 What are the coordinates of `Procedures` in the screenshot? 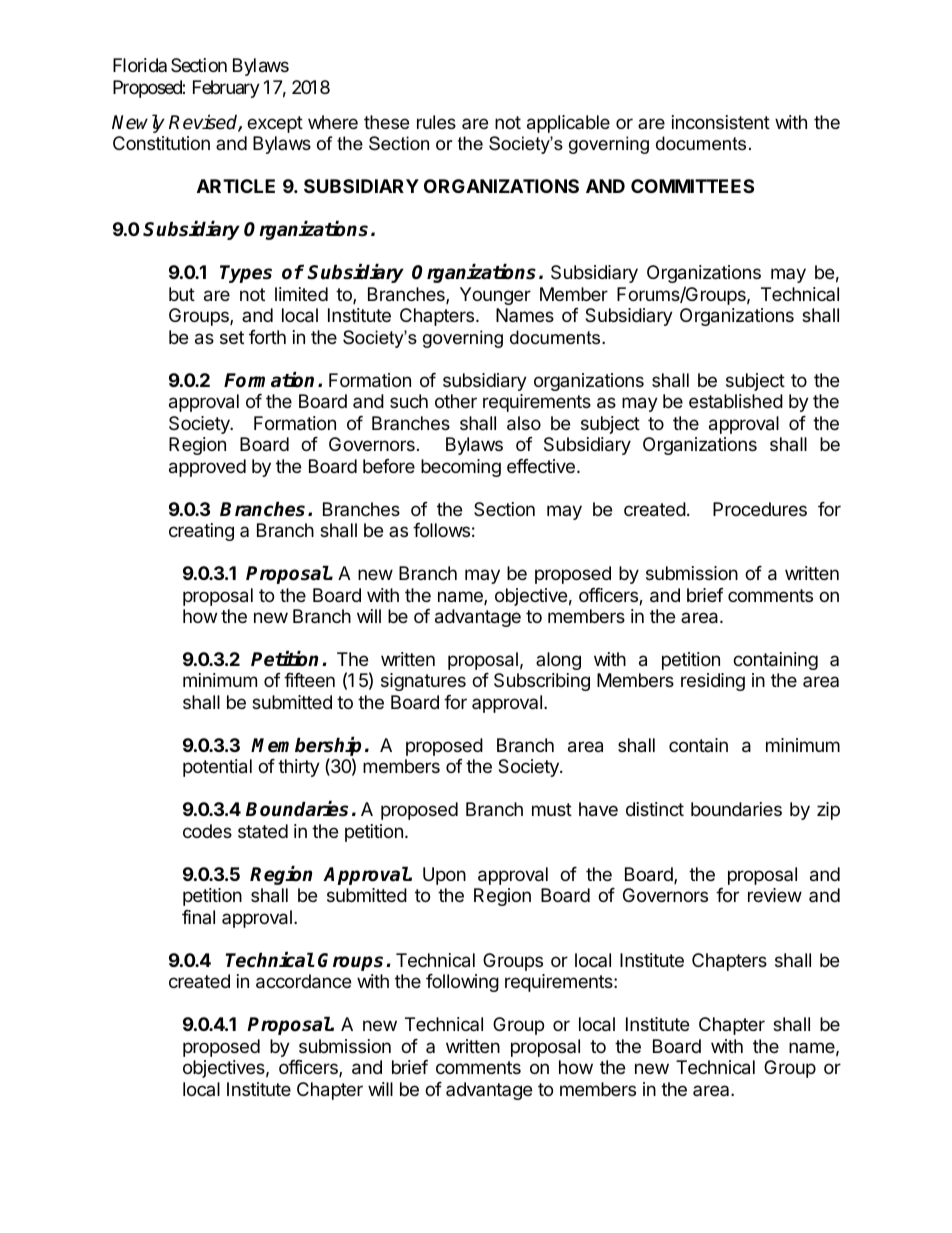 It's located at (760, 509).
